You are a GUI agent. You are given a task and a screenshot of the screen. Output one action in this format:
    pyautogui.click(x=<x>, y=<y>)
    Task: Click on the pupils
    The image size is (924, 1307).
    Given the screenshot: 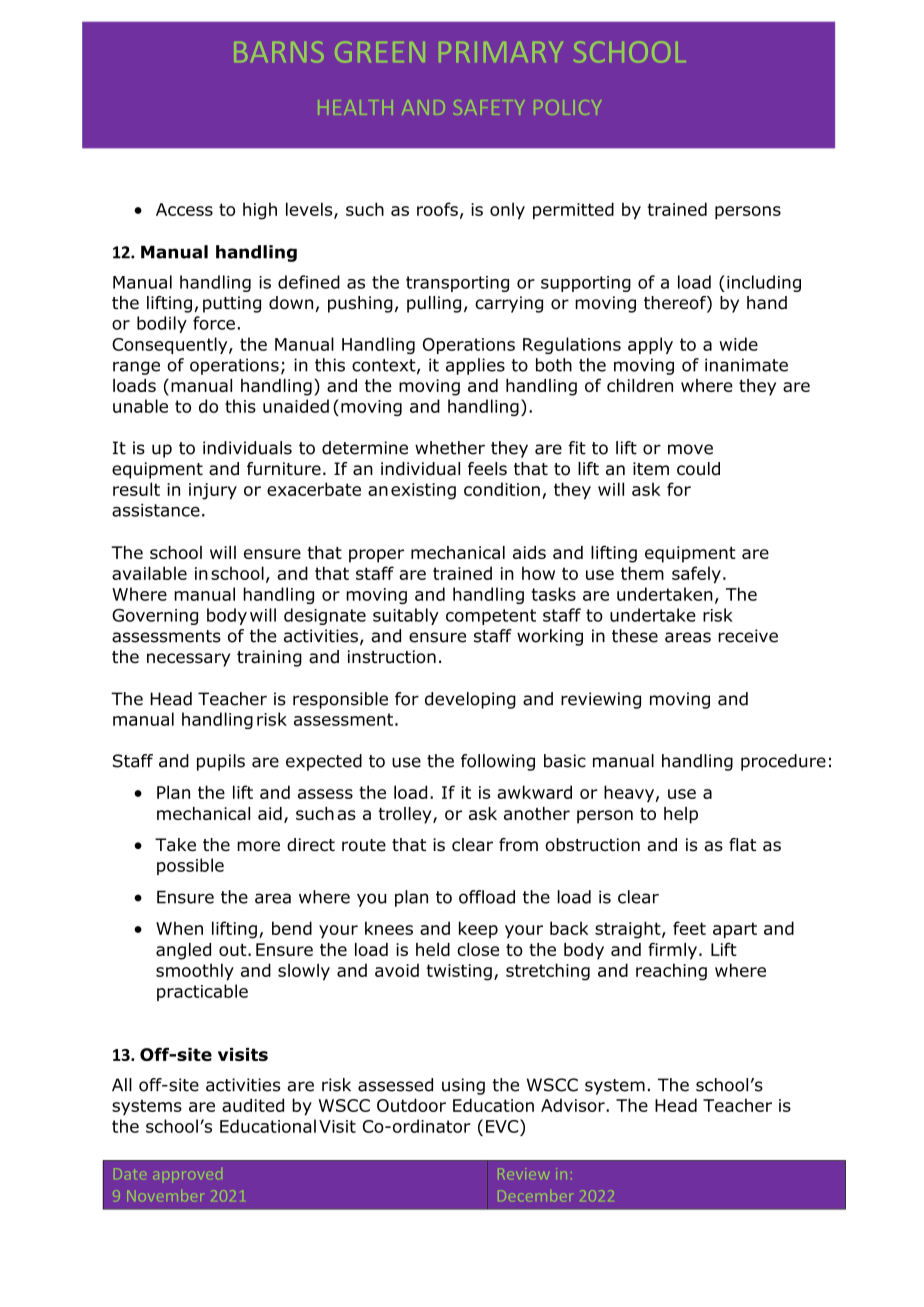 What is the action you would take?
    pyautogui.click(x=221, y=762)
